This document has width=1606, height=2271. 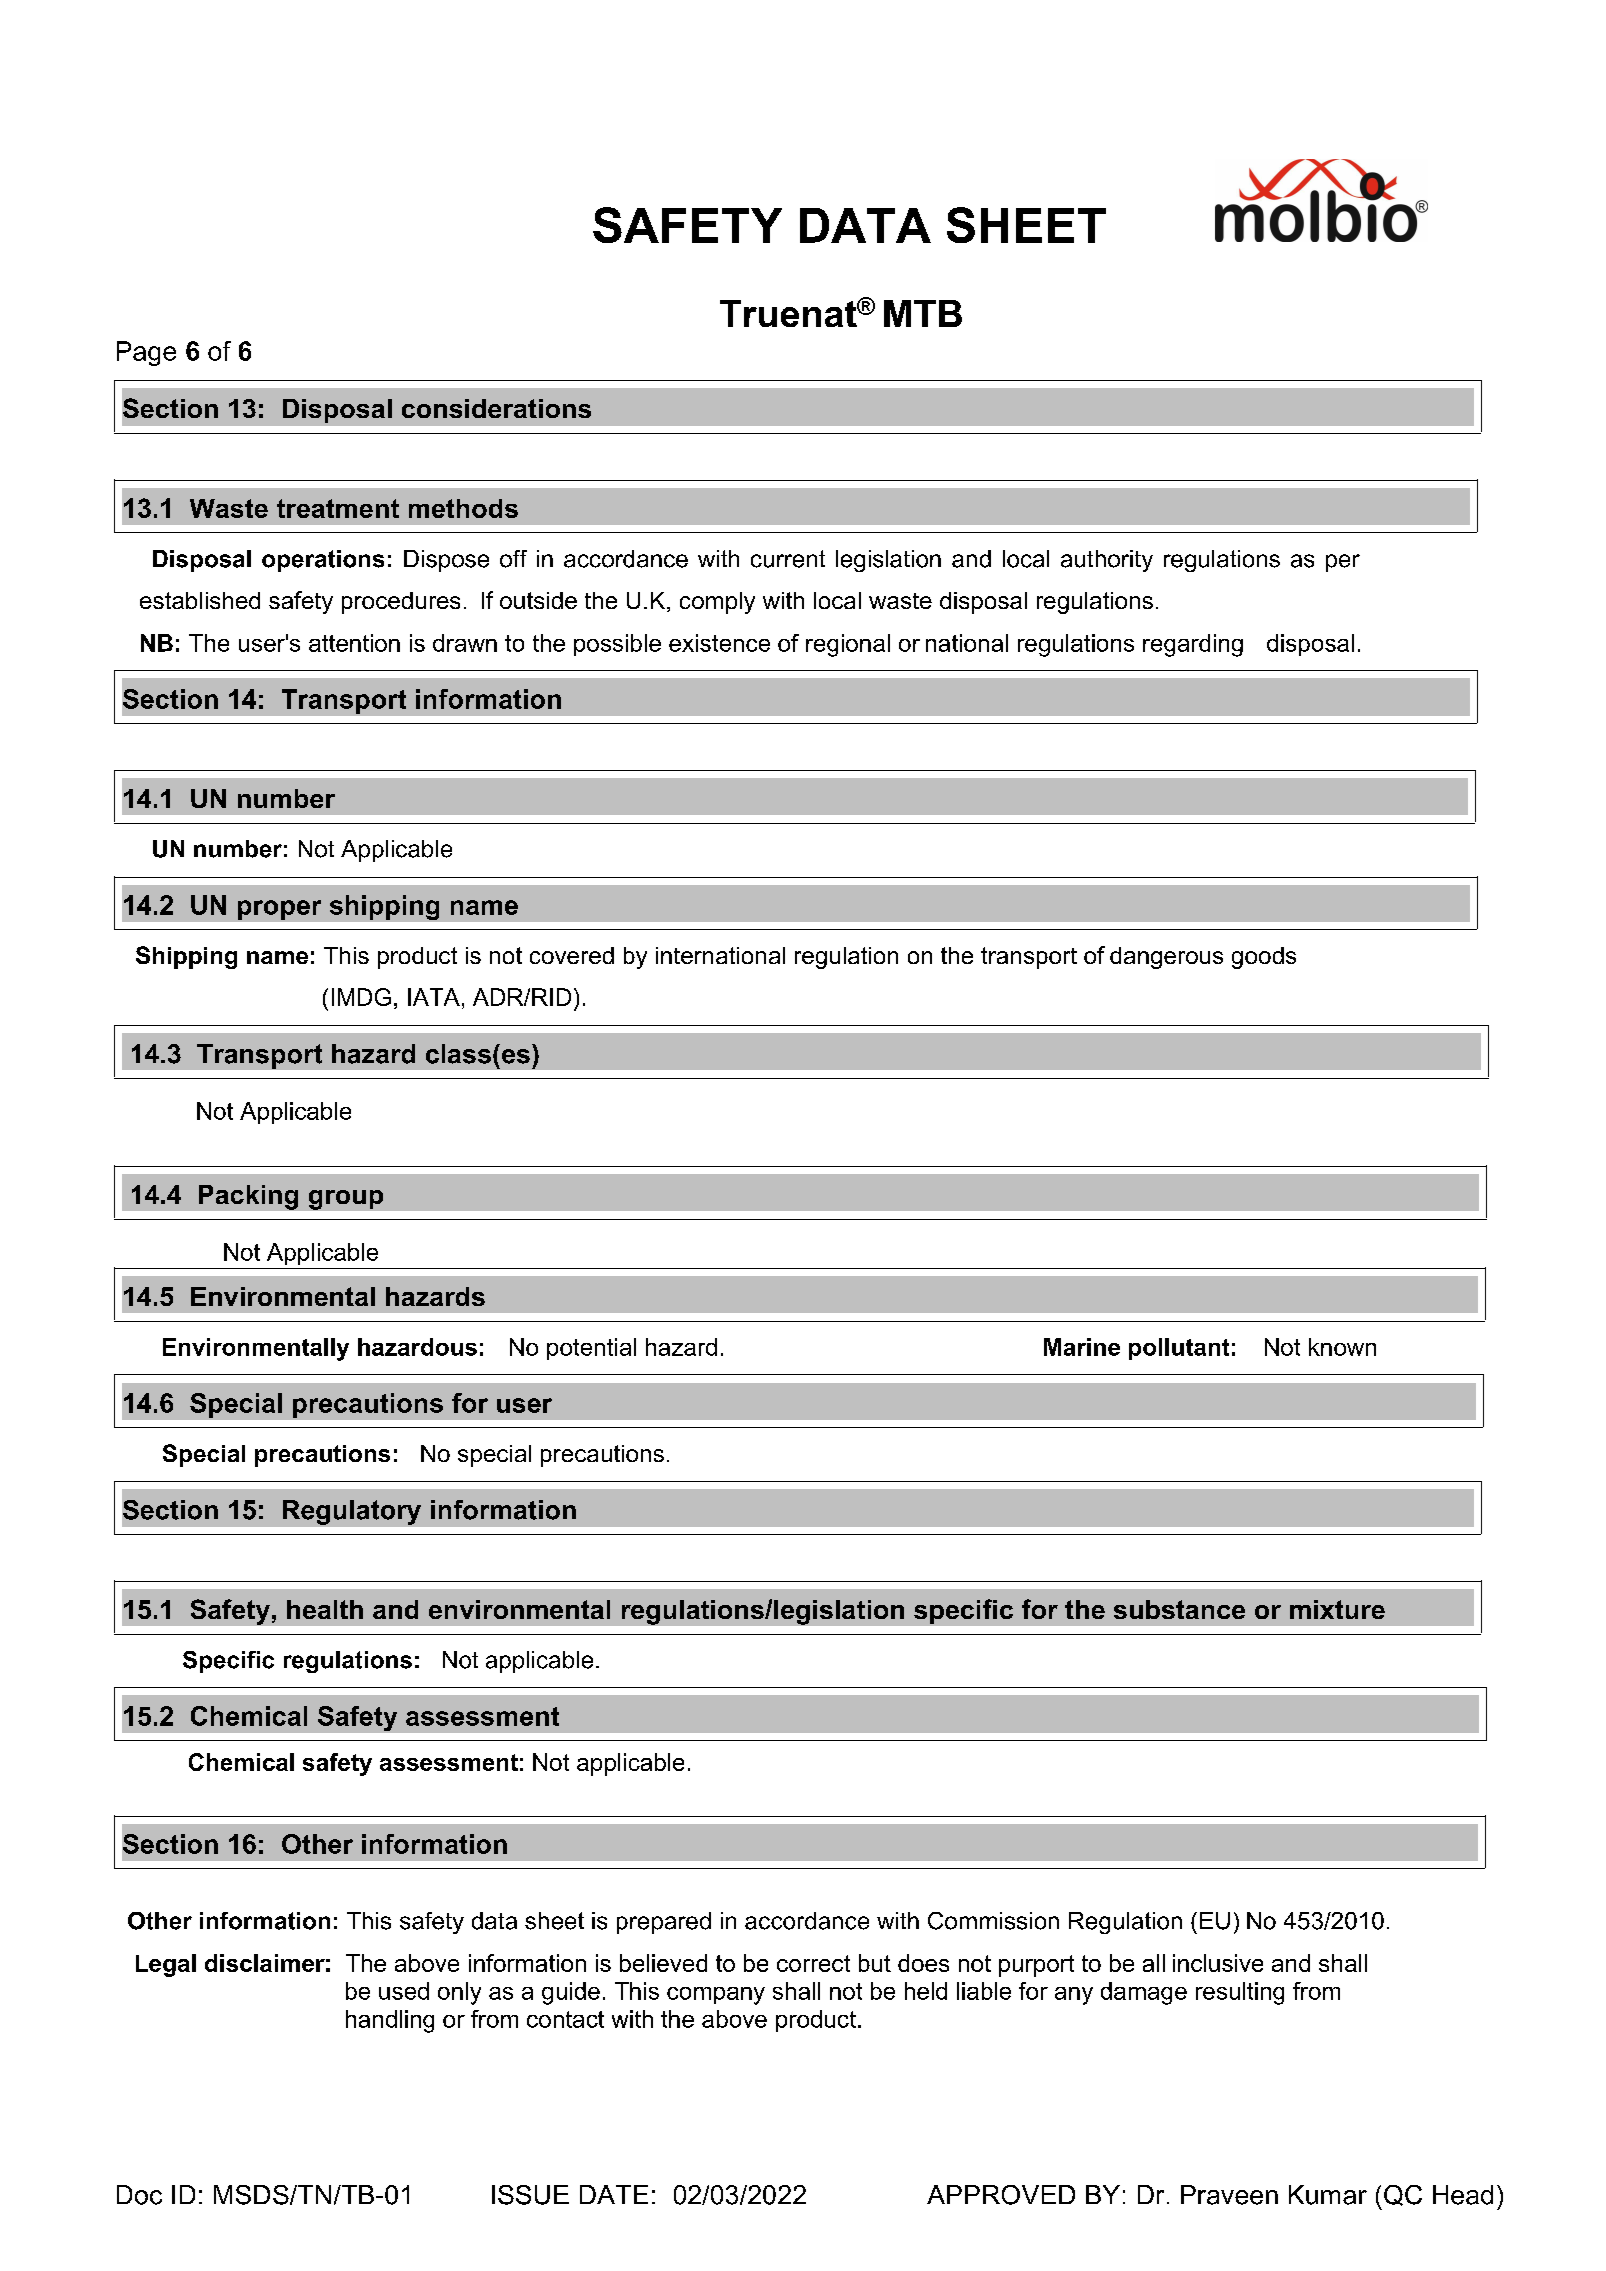 I want to click on authority, so click(x=1107, y=561).
